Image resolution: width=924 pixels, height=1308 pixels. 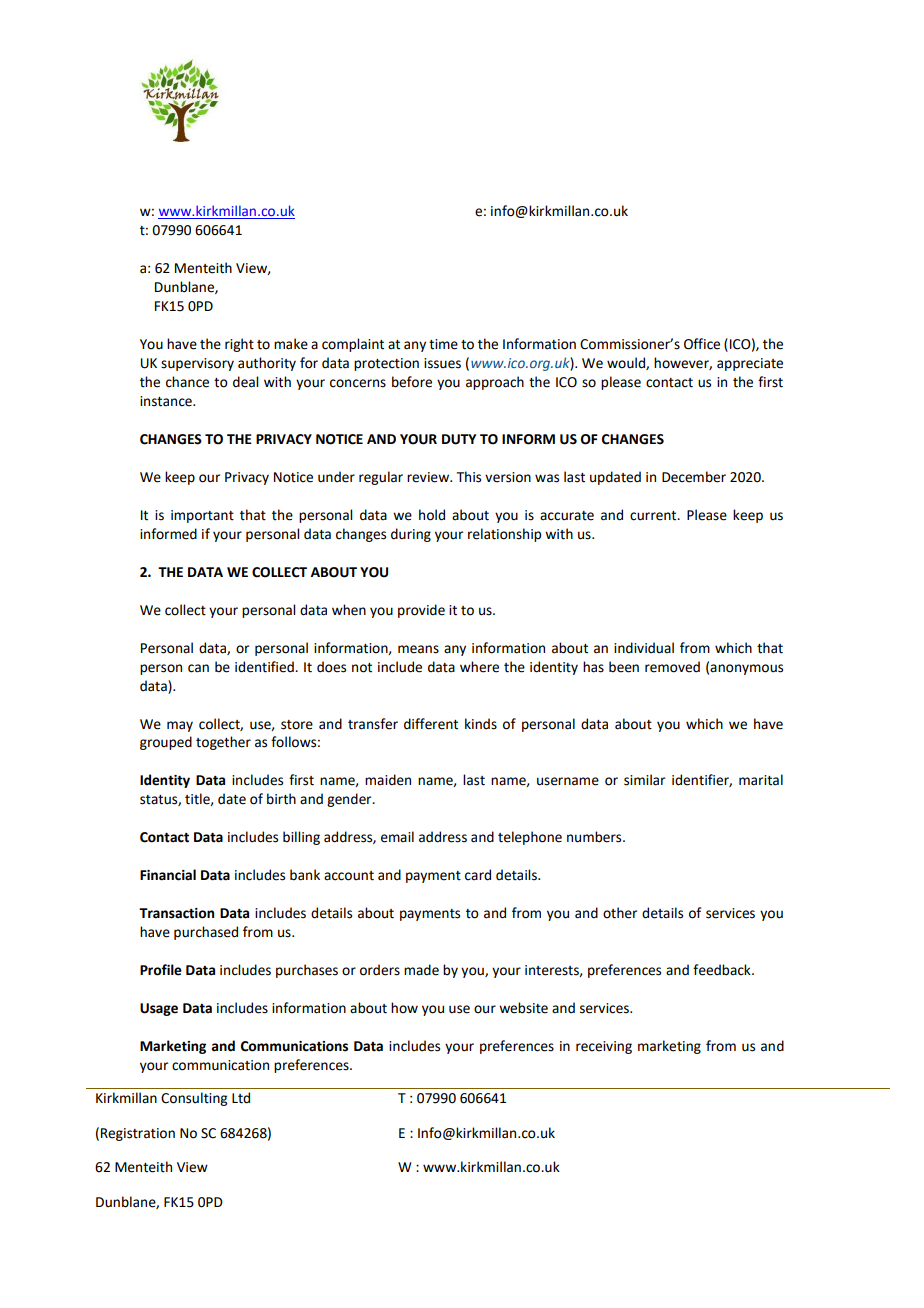 What do you see at coordinates (702, 344) in the image?
I see `Office` at bounding box center [702, 344].
